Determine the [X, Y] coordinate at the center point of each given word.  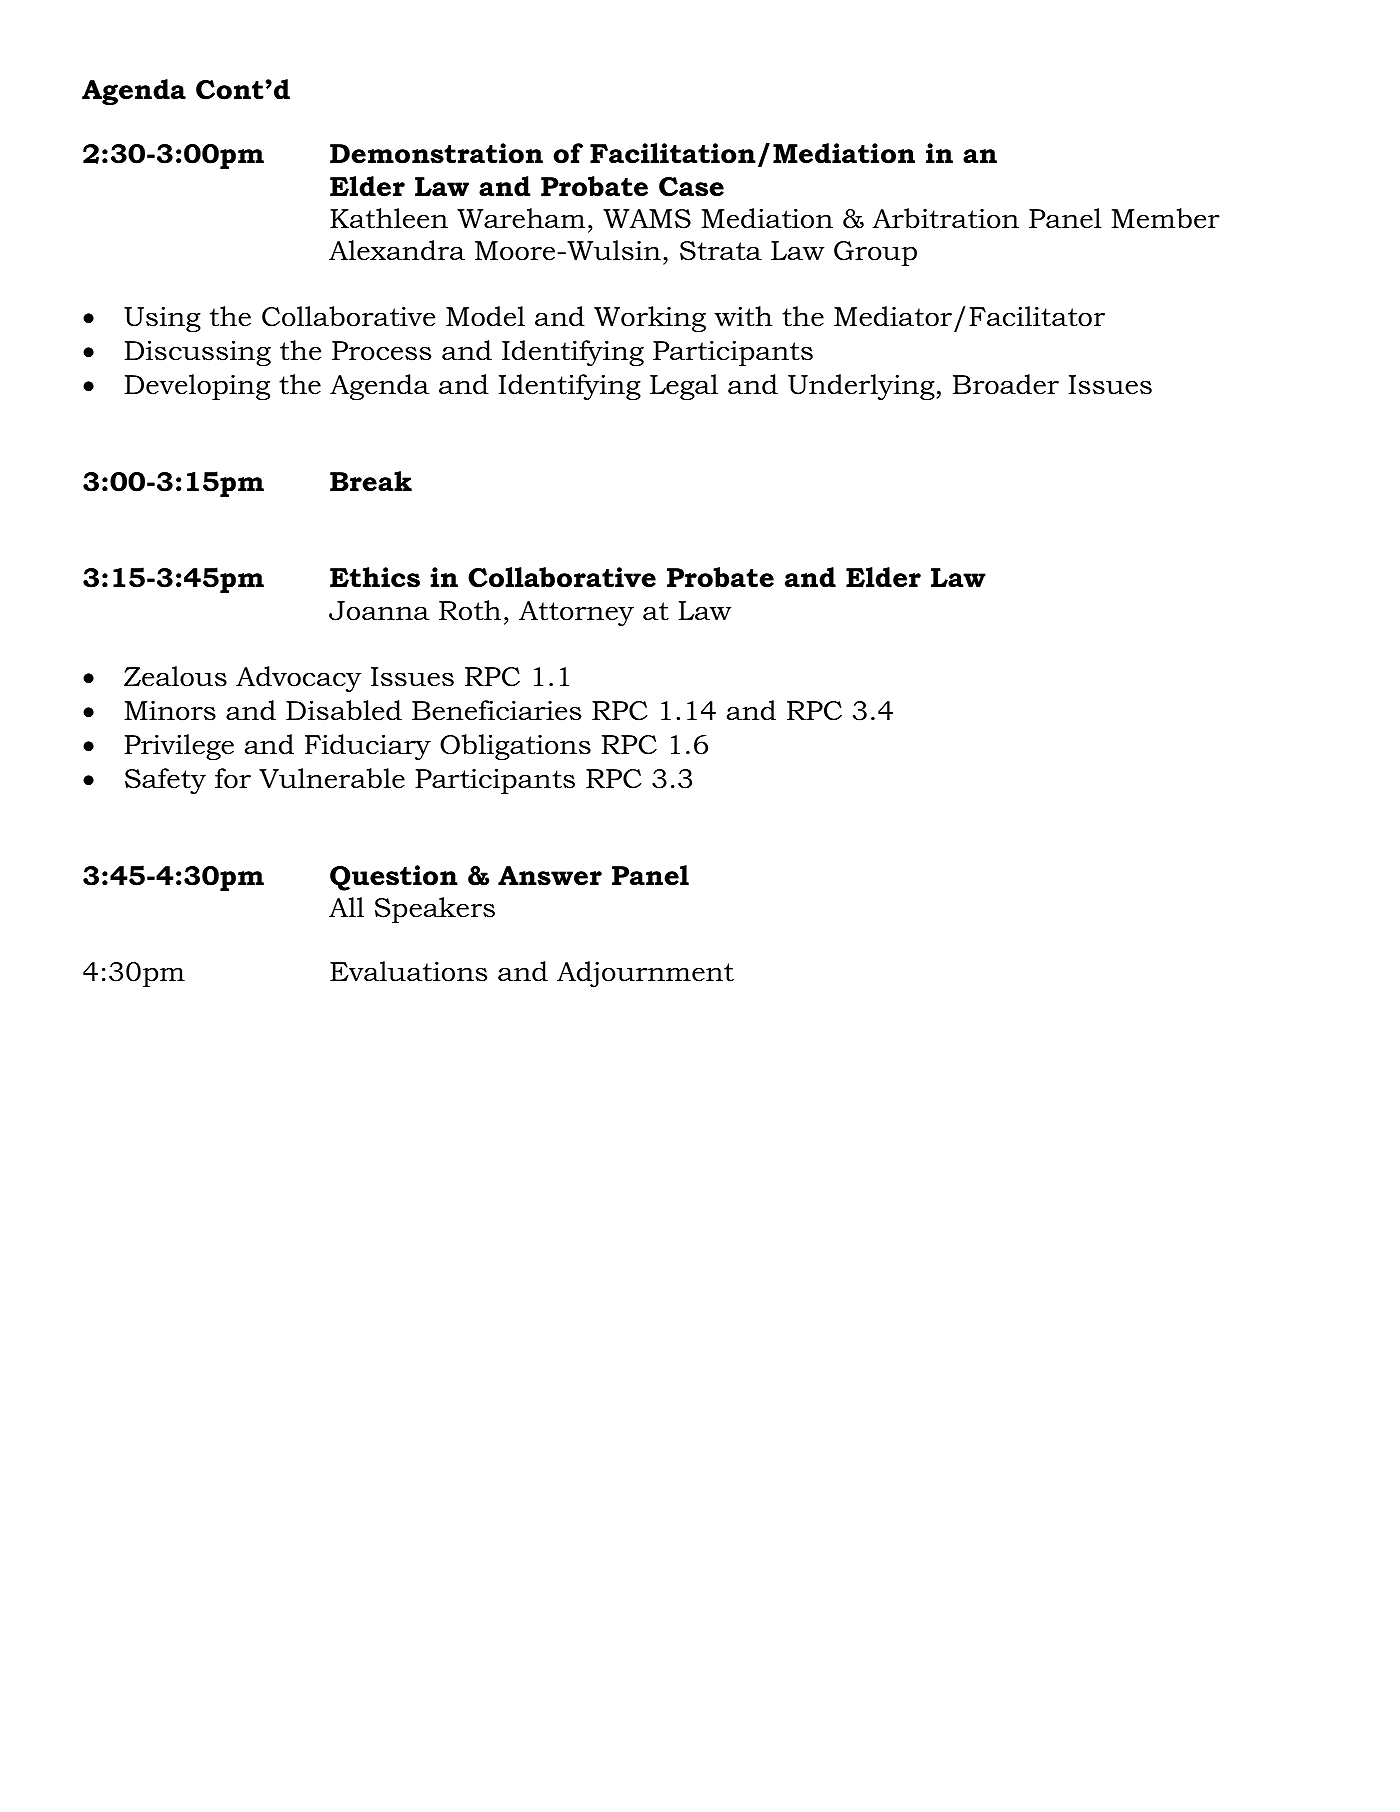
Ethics [375, 577]
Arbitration [945, 218]
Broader [1006, 384]
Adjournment [645, 974]
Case [691, 187]
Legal [684, 387]
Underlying [861, 387]
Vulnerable [332, 778]
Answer [550, 876]
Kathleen [389, 218]
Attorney [576, 613]
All [346, 907]
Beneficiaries [496, 710]
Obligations [515, 747]
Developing [197, 387]
